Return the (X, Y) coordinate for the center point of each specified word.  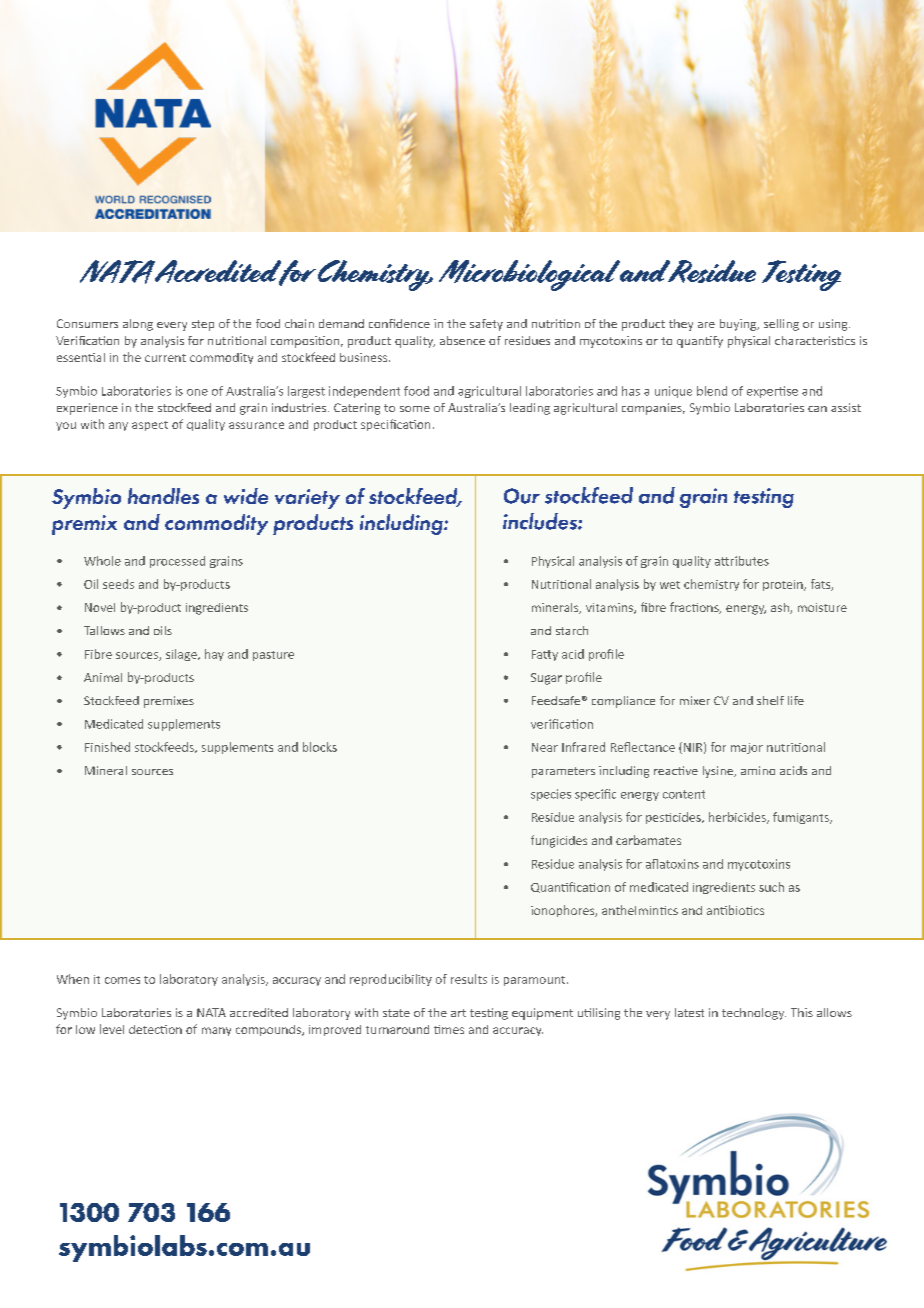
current (165, 358)
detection (155, 1029)
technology (754, 1014)
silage (182, 655)
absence (462, 340)
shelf (770, 700)
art (458, 1013)
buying (739, 325)
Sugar (546, 679)
